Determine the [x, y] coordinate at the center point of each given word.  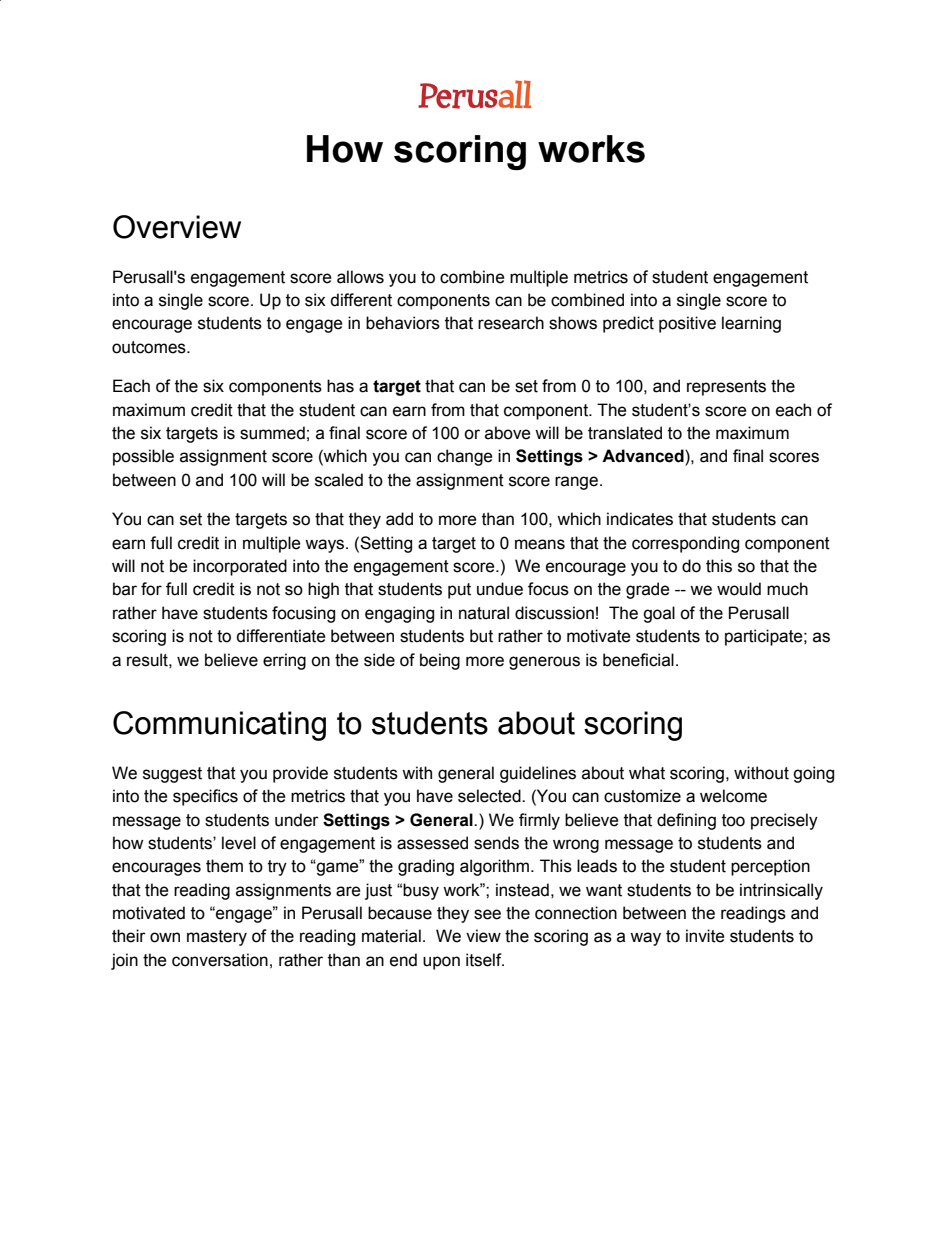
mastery [217, 938]
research [511, 323]
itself [485, 960]
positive [687, 324]
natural [484, 613]
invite [705, 936]
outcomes [150, 347]
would [739, 589]
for [151, 589]
